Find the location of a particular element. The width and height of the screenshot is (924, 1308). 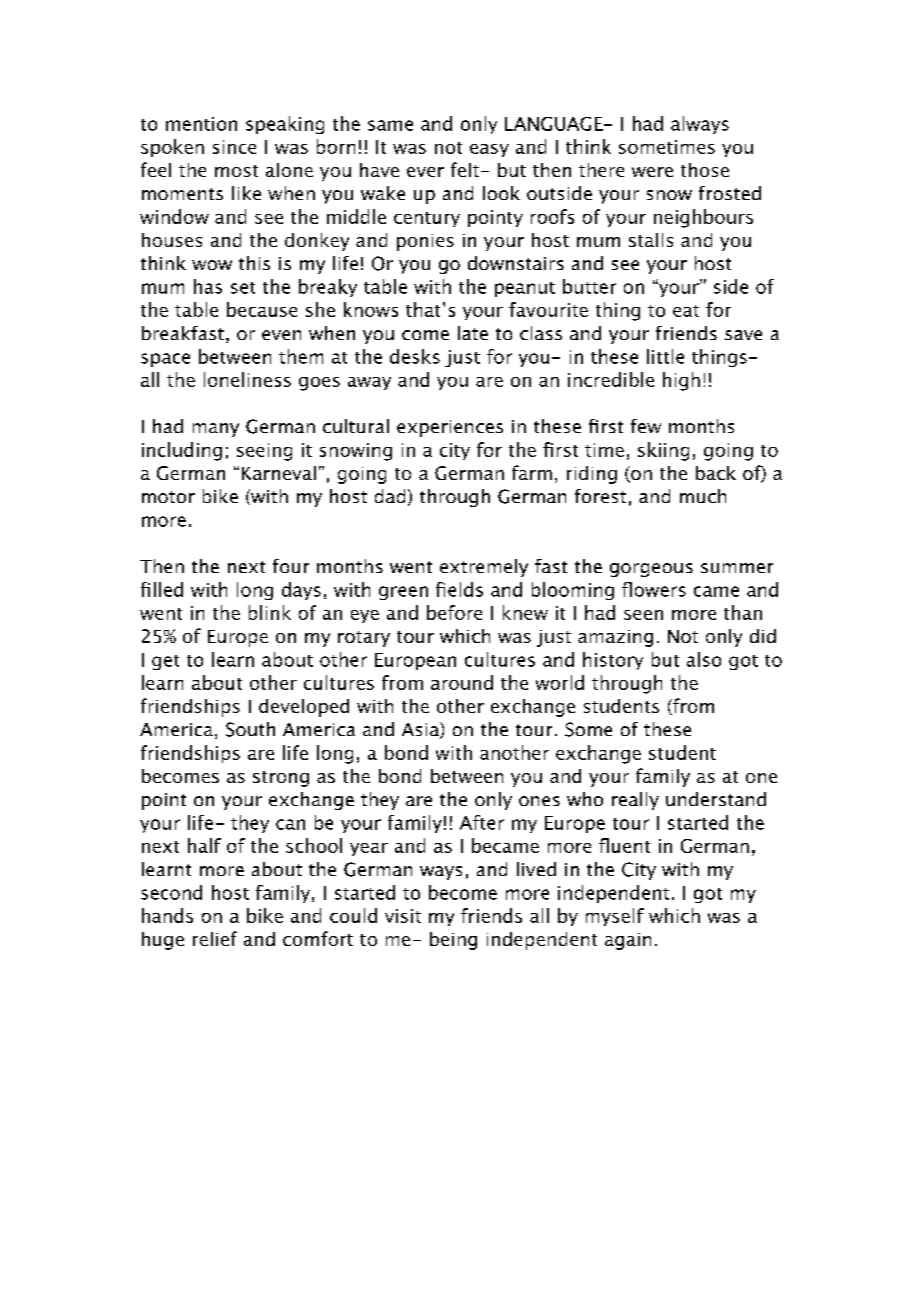

relief is located at coordinates (215, 938).
